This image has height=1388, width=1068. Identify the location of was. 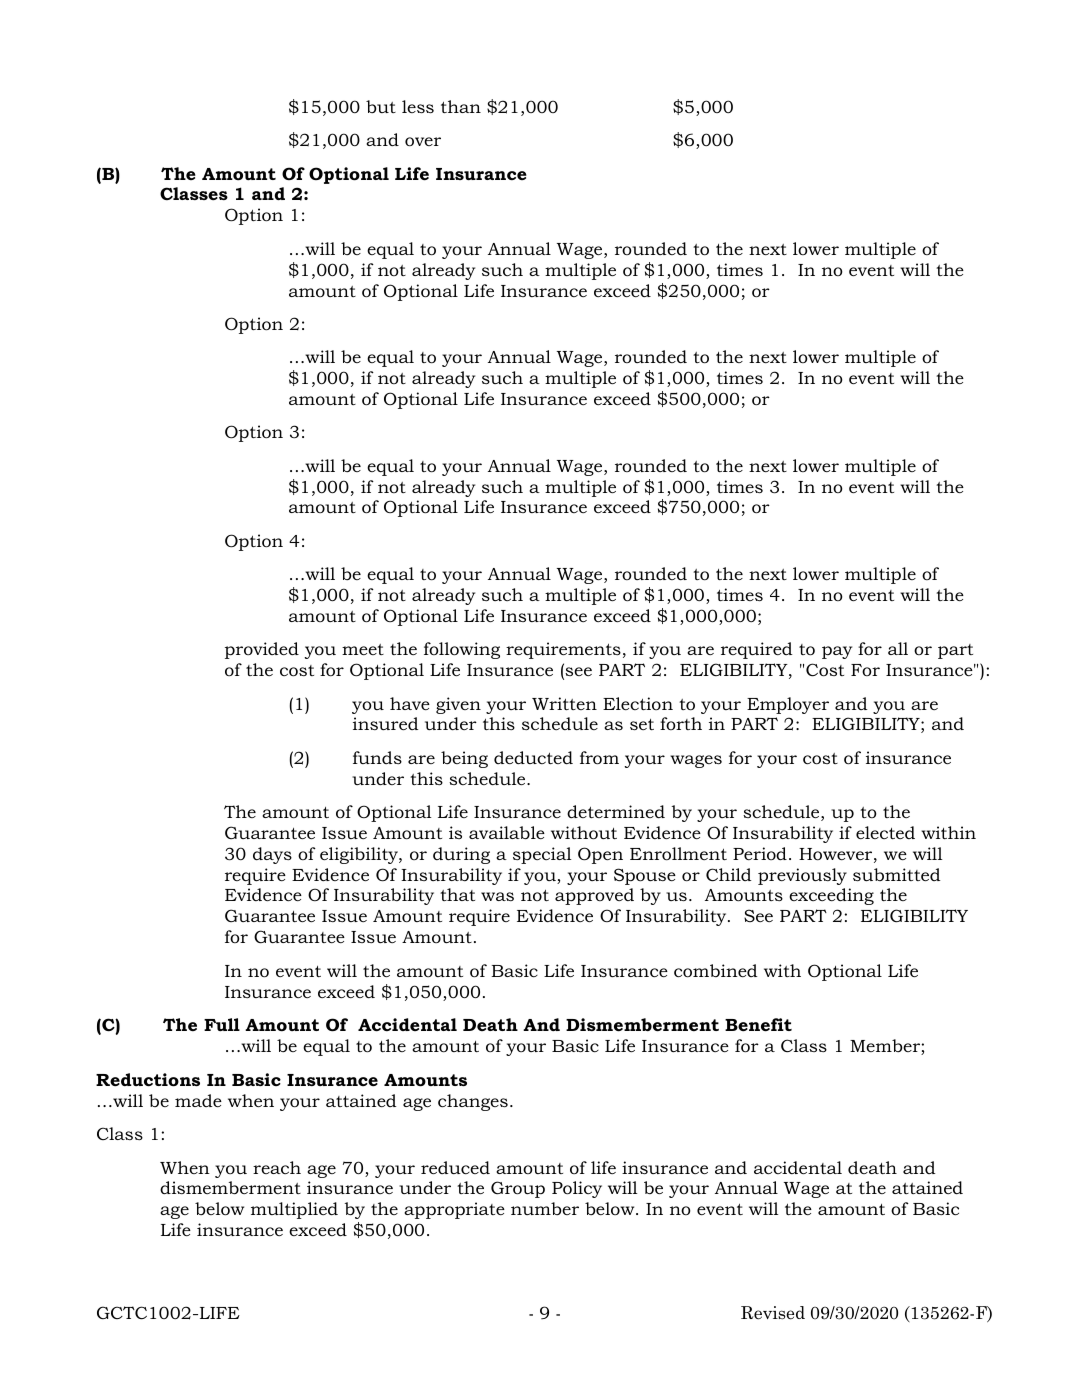
(497, 896).
